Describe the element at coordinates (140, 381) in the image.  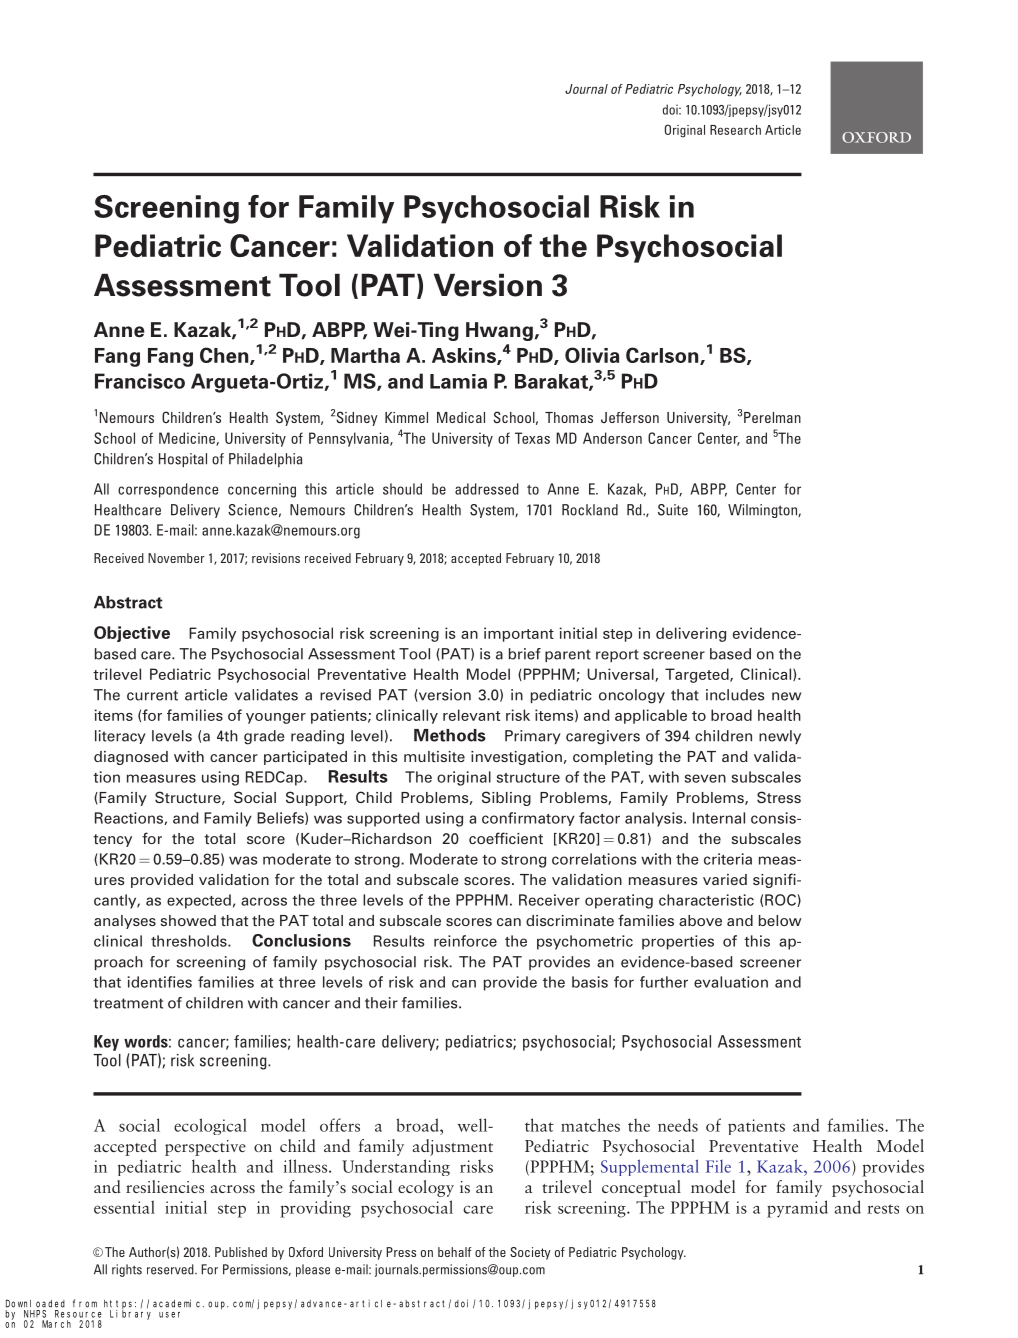
I see `Francisco` at that location.
